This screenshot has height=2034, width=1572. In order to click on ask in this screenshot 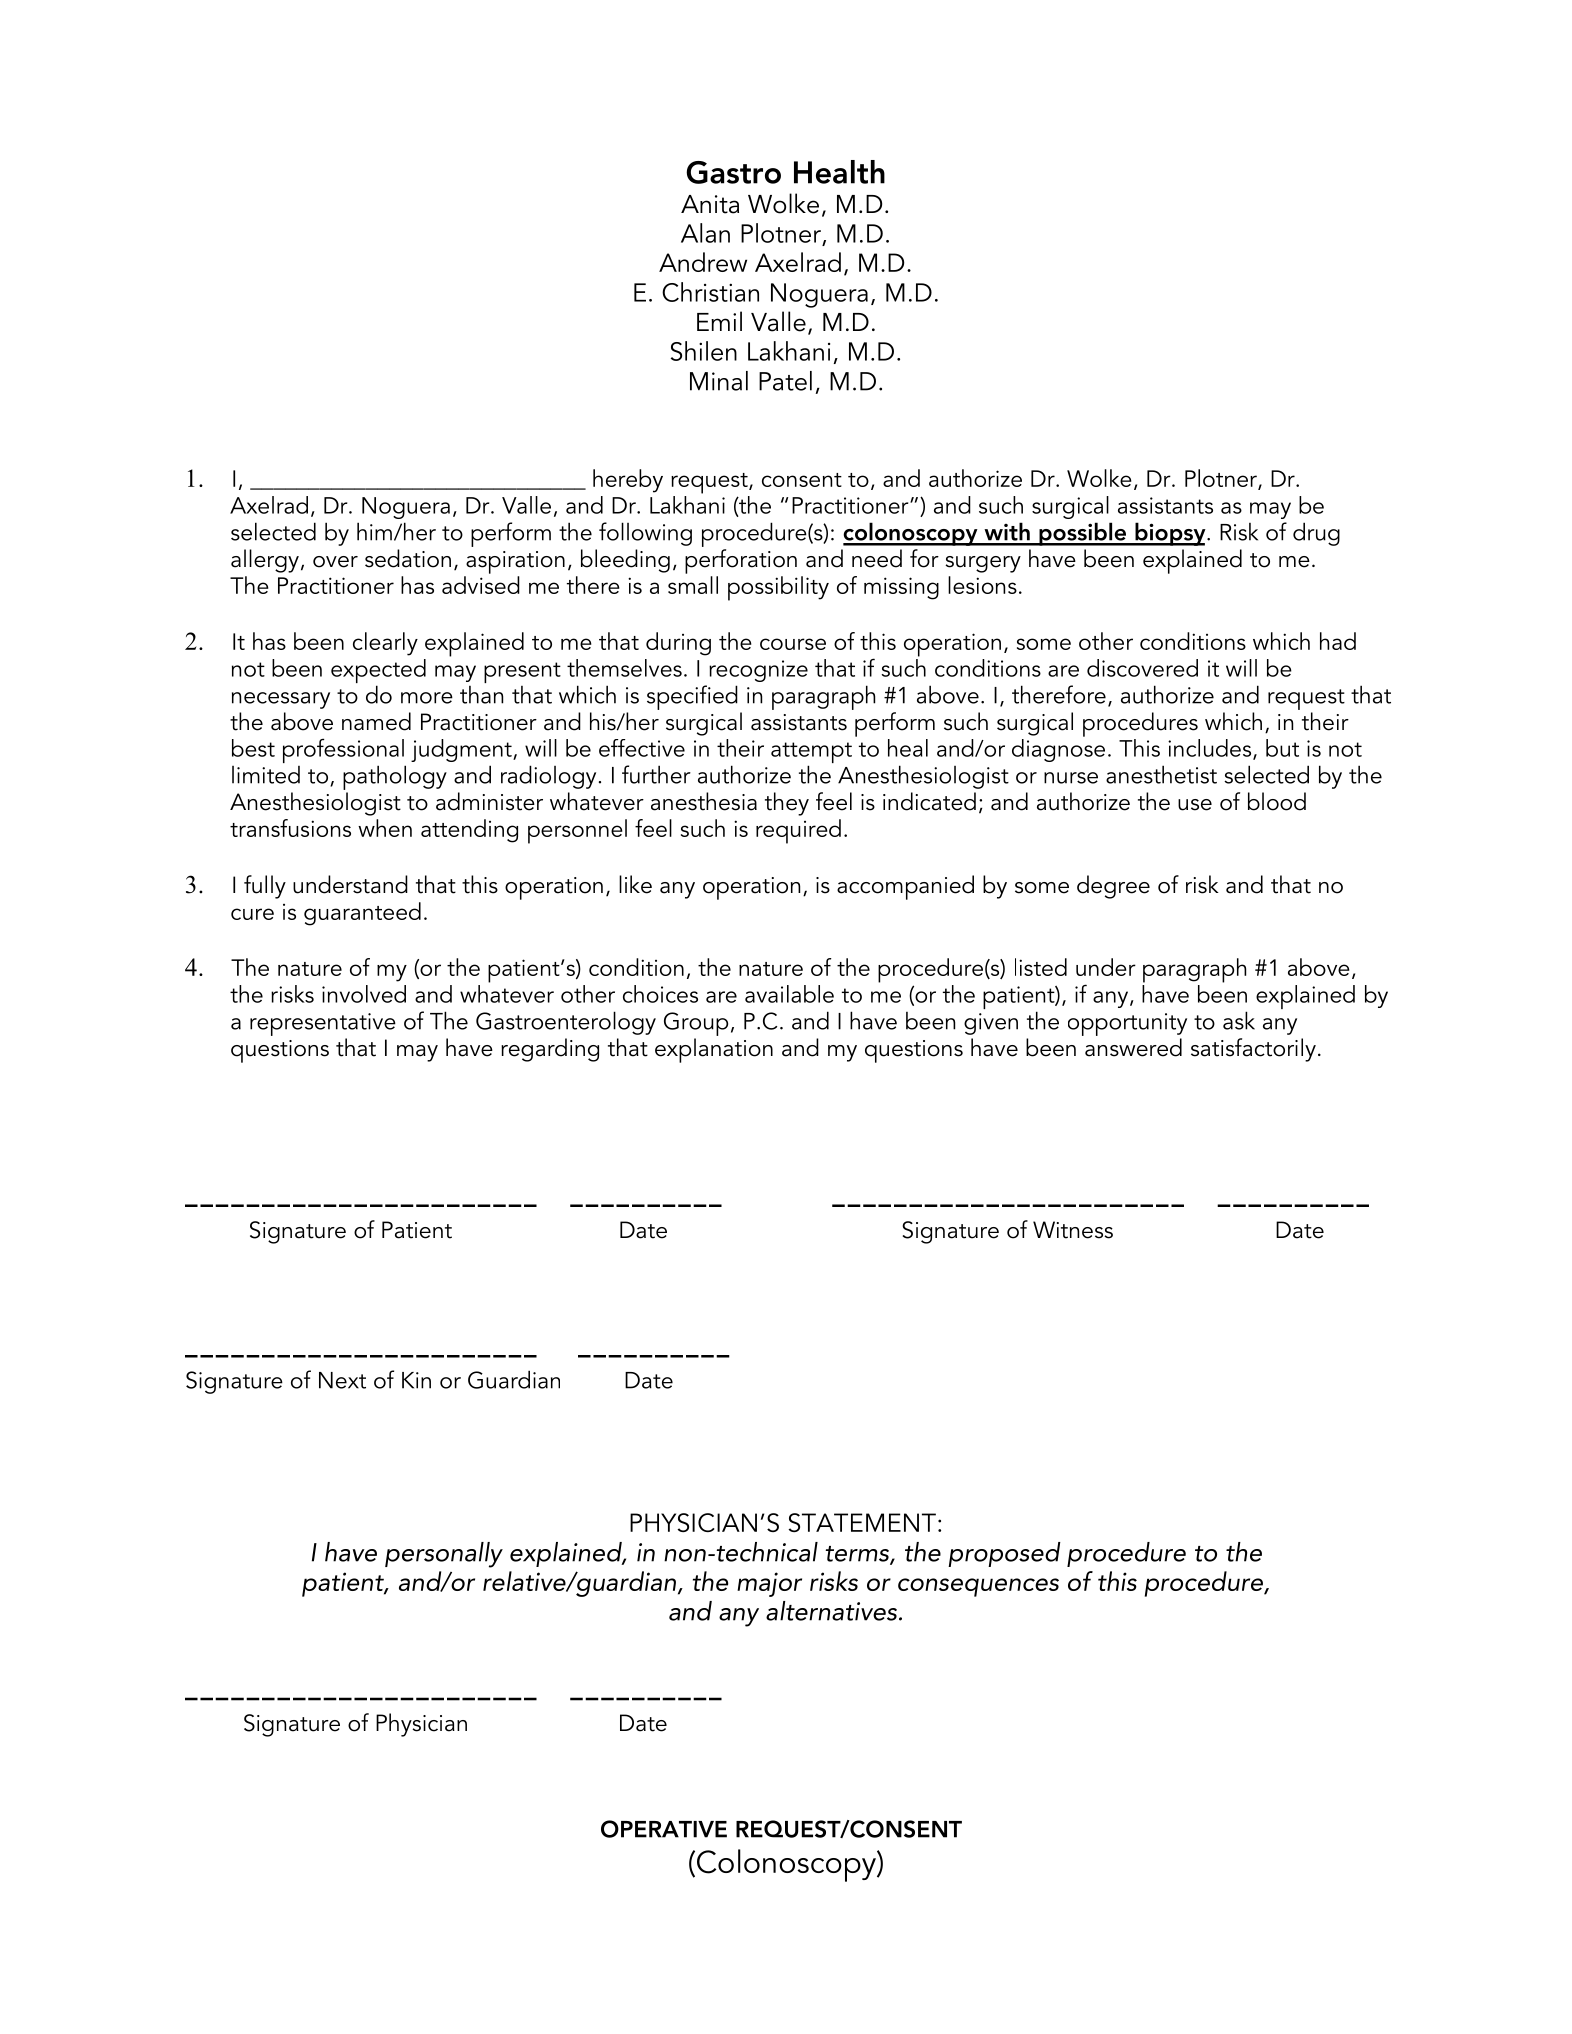, I will do `click(1239, 1020)`.
